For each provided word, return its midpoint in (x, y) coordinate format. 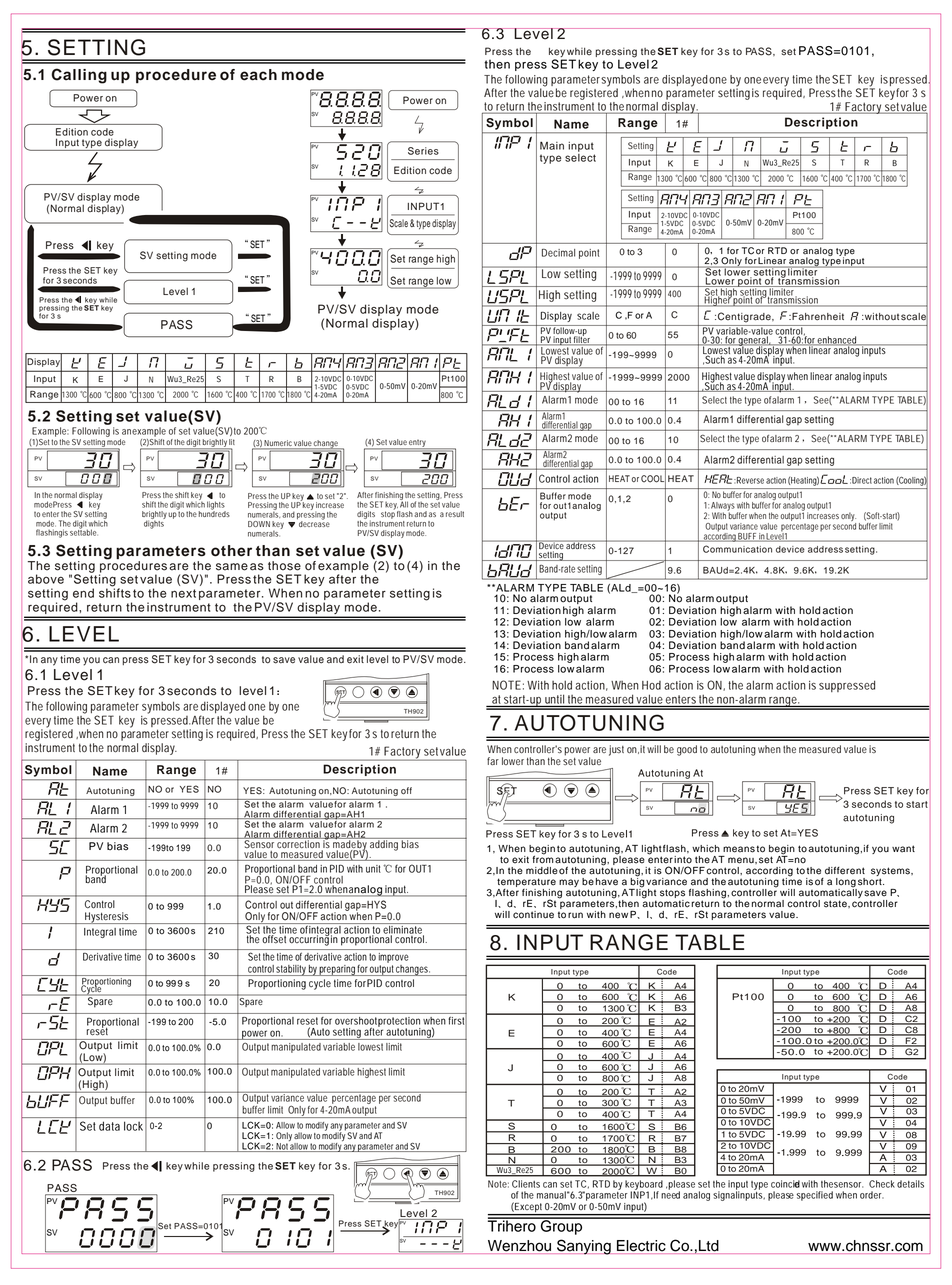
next (183, 593)
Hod (651, 685)
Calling (79, 76)
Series (423, 151)
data (109, 1126)
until (554, 699)
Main (552, 145)
